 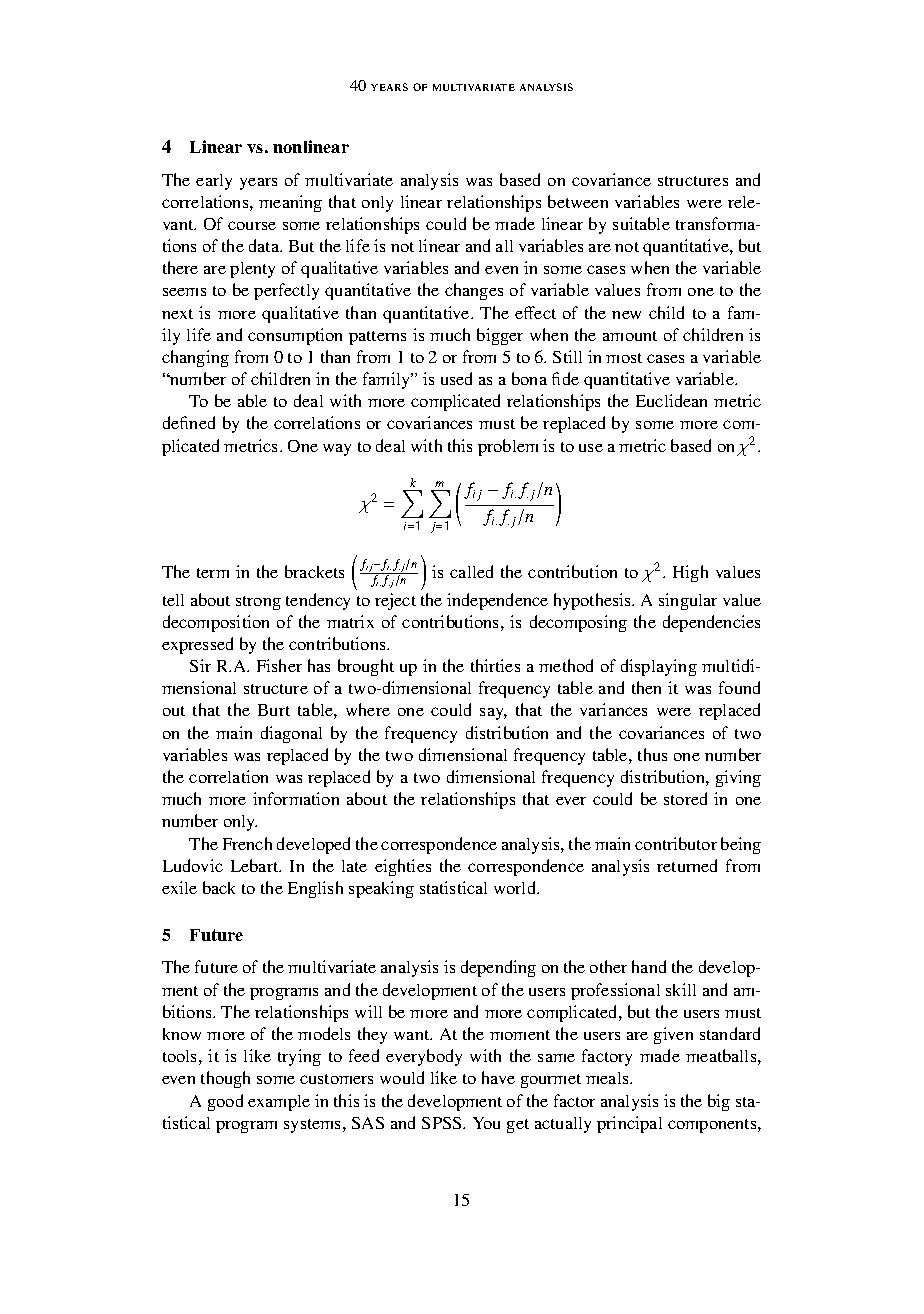 What do you see at coordinates (225, 1102) in the screenshot?
I see `good` at bounding box center [225, 1102].
